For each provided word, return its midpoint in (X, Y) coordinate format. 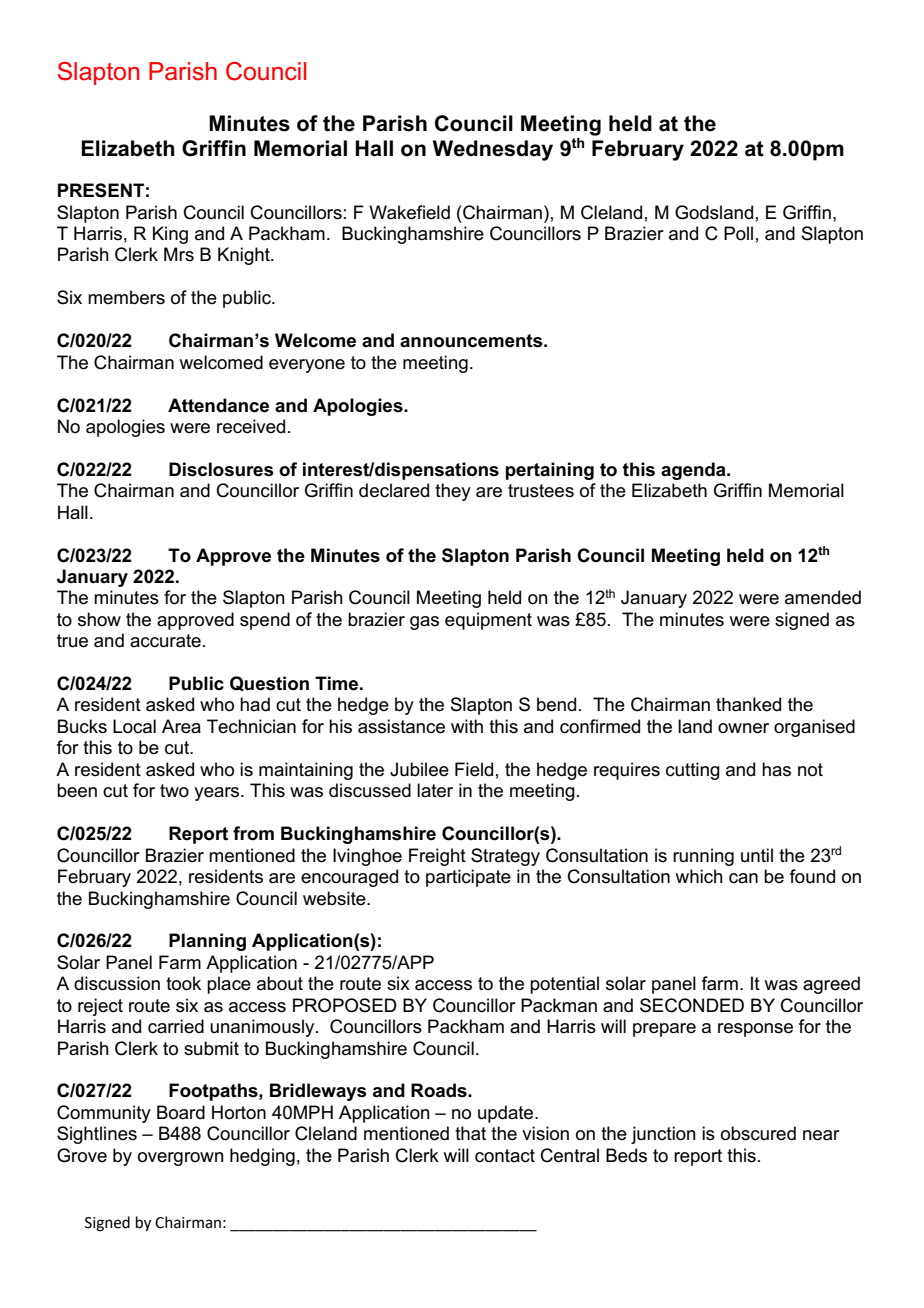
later (435, 790)
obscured (758, 1133)
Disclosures (221, 469)
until (757, 855)
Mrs (179, 254)
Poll (738, 233)
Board (181, 1112)
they (453, 492)
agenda (694, 471)
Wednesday (493, 150)
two (174, 791)
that (470, 1133)
